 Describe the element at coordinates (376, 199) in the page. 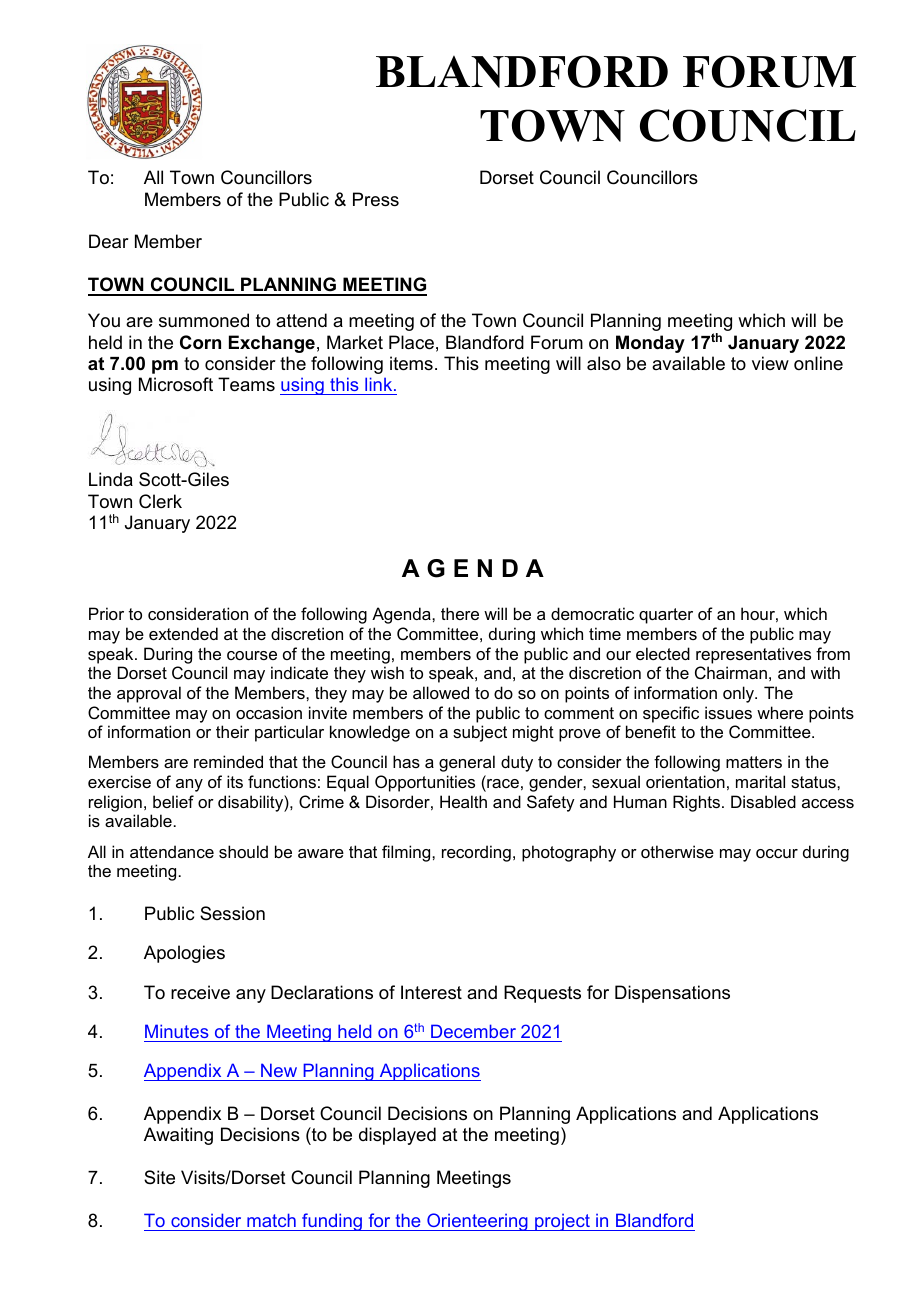

I see `Press` at that location.
